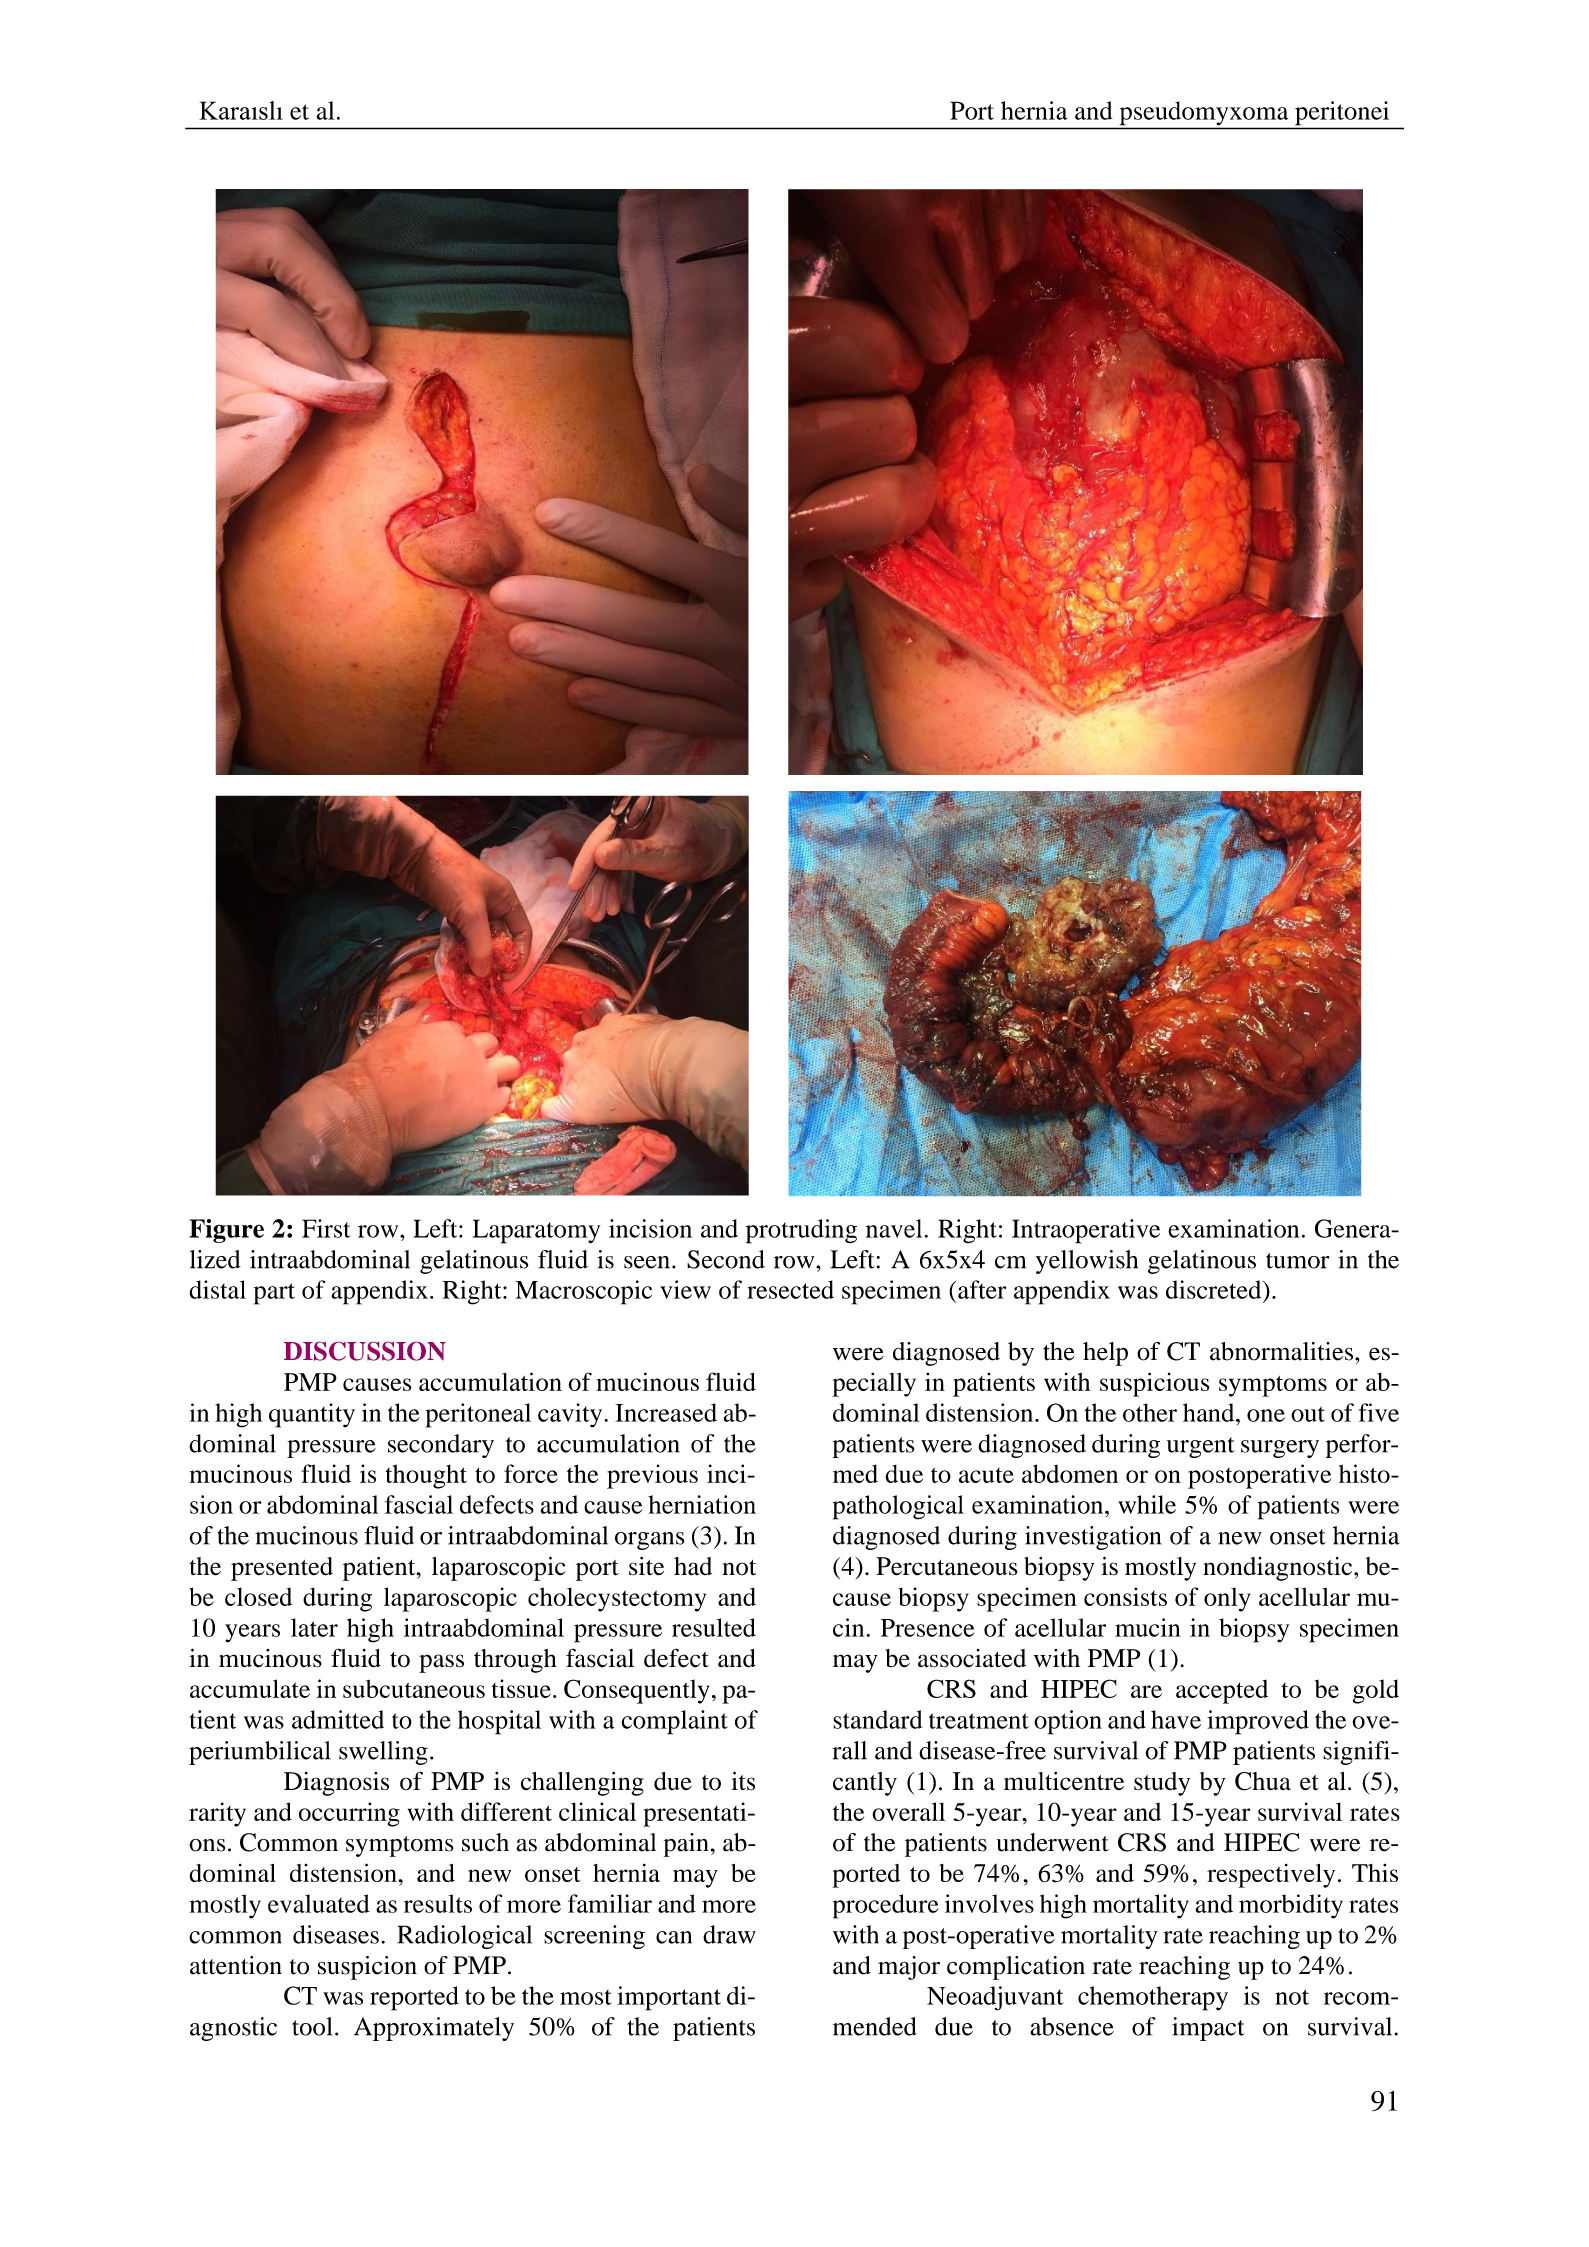 This document has width=1589, height=2247. What do you see at coordinates (1227, 1599) in the document?
I see `only` at bounding box center [1227, 1599].
